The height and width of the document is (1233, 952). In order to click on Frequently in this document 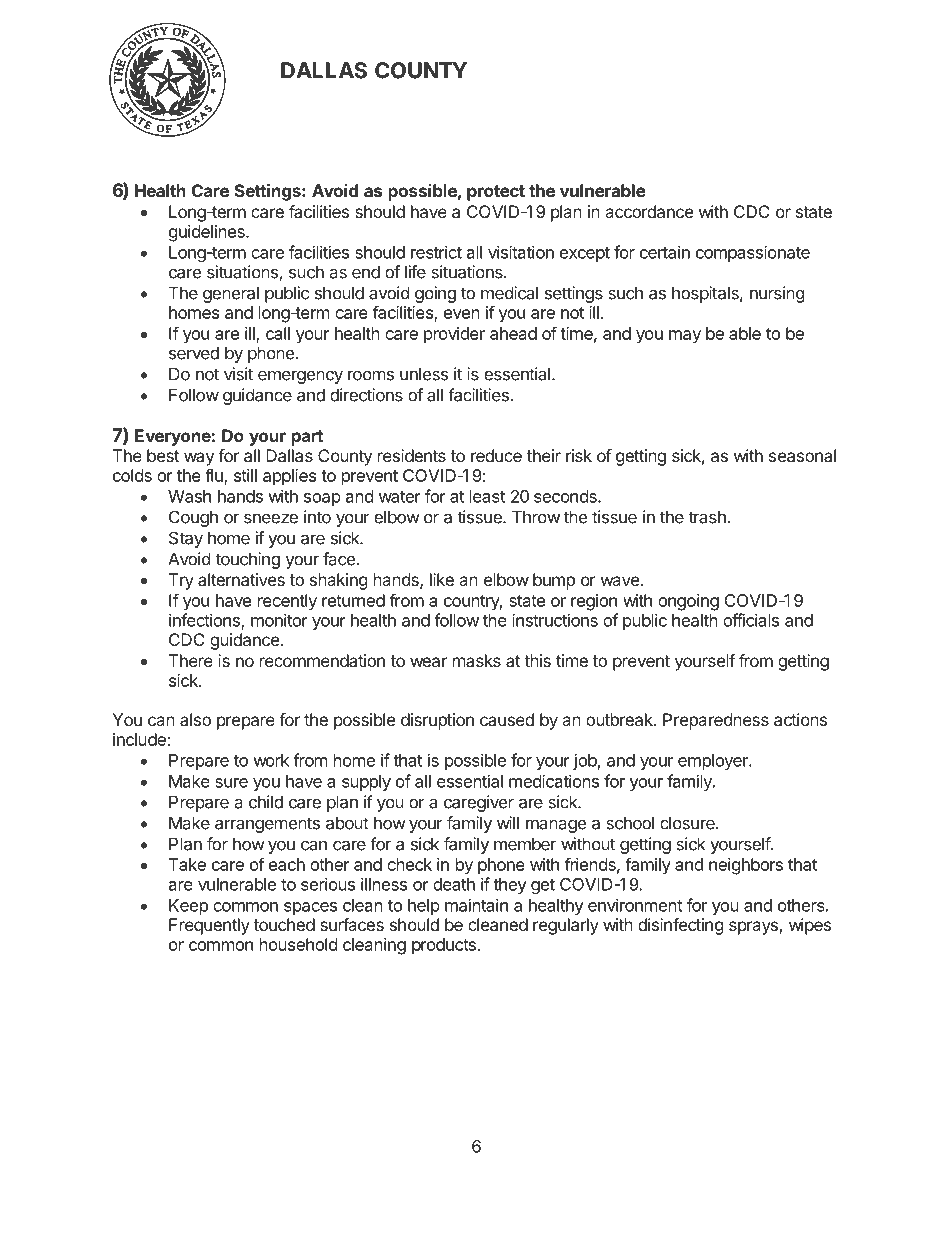, I will do `click(209, 926)`.
